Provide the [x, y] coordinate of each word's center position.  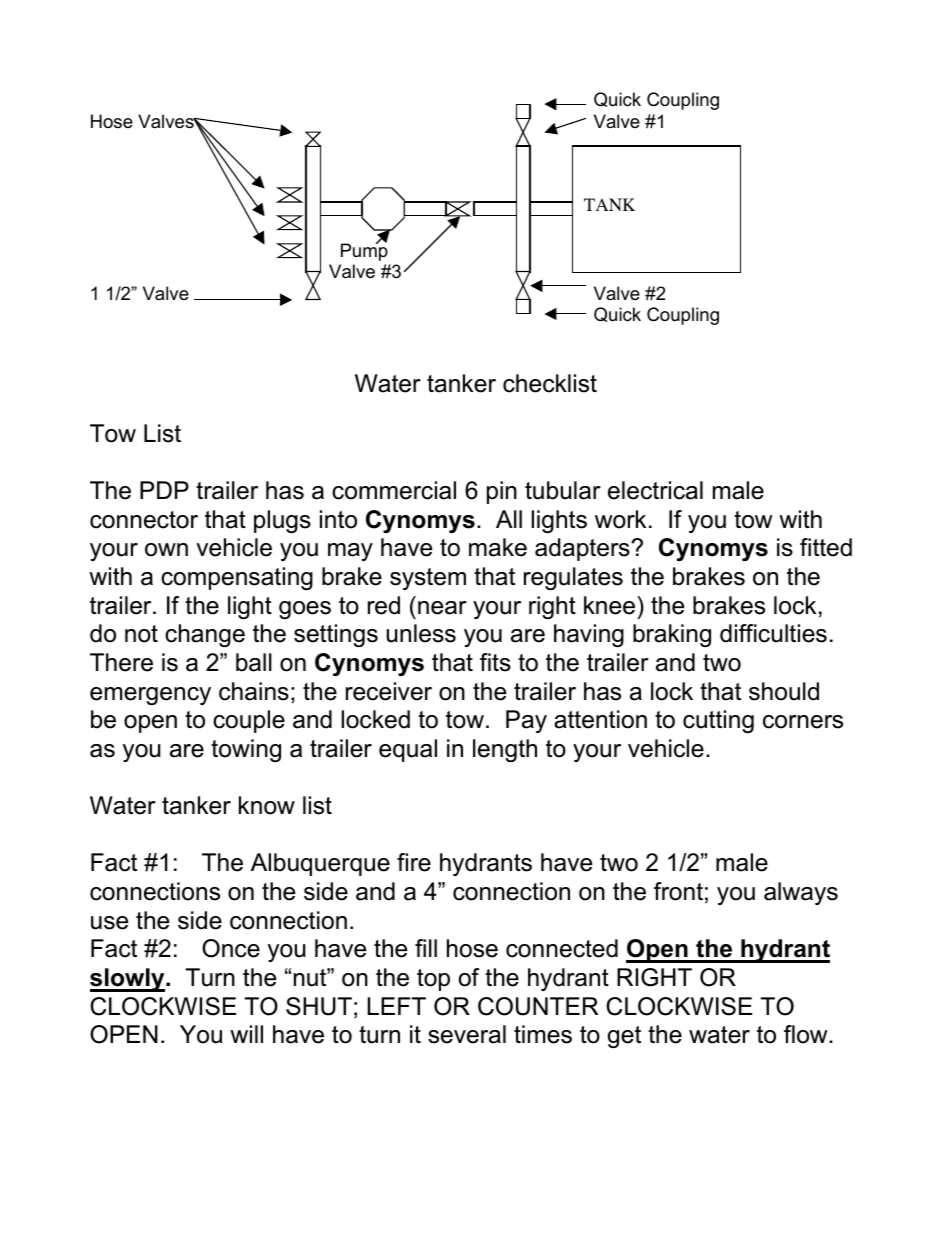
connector [144, 520]
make [498, 547]
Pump [364, 251]
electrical [655, 490]
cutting [718, 721]
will [246, 1034]
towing [246, 750]
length [505, 750]
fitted [826, 547]
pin [502, 492]
